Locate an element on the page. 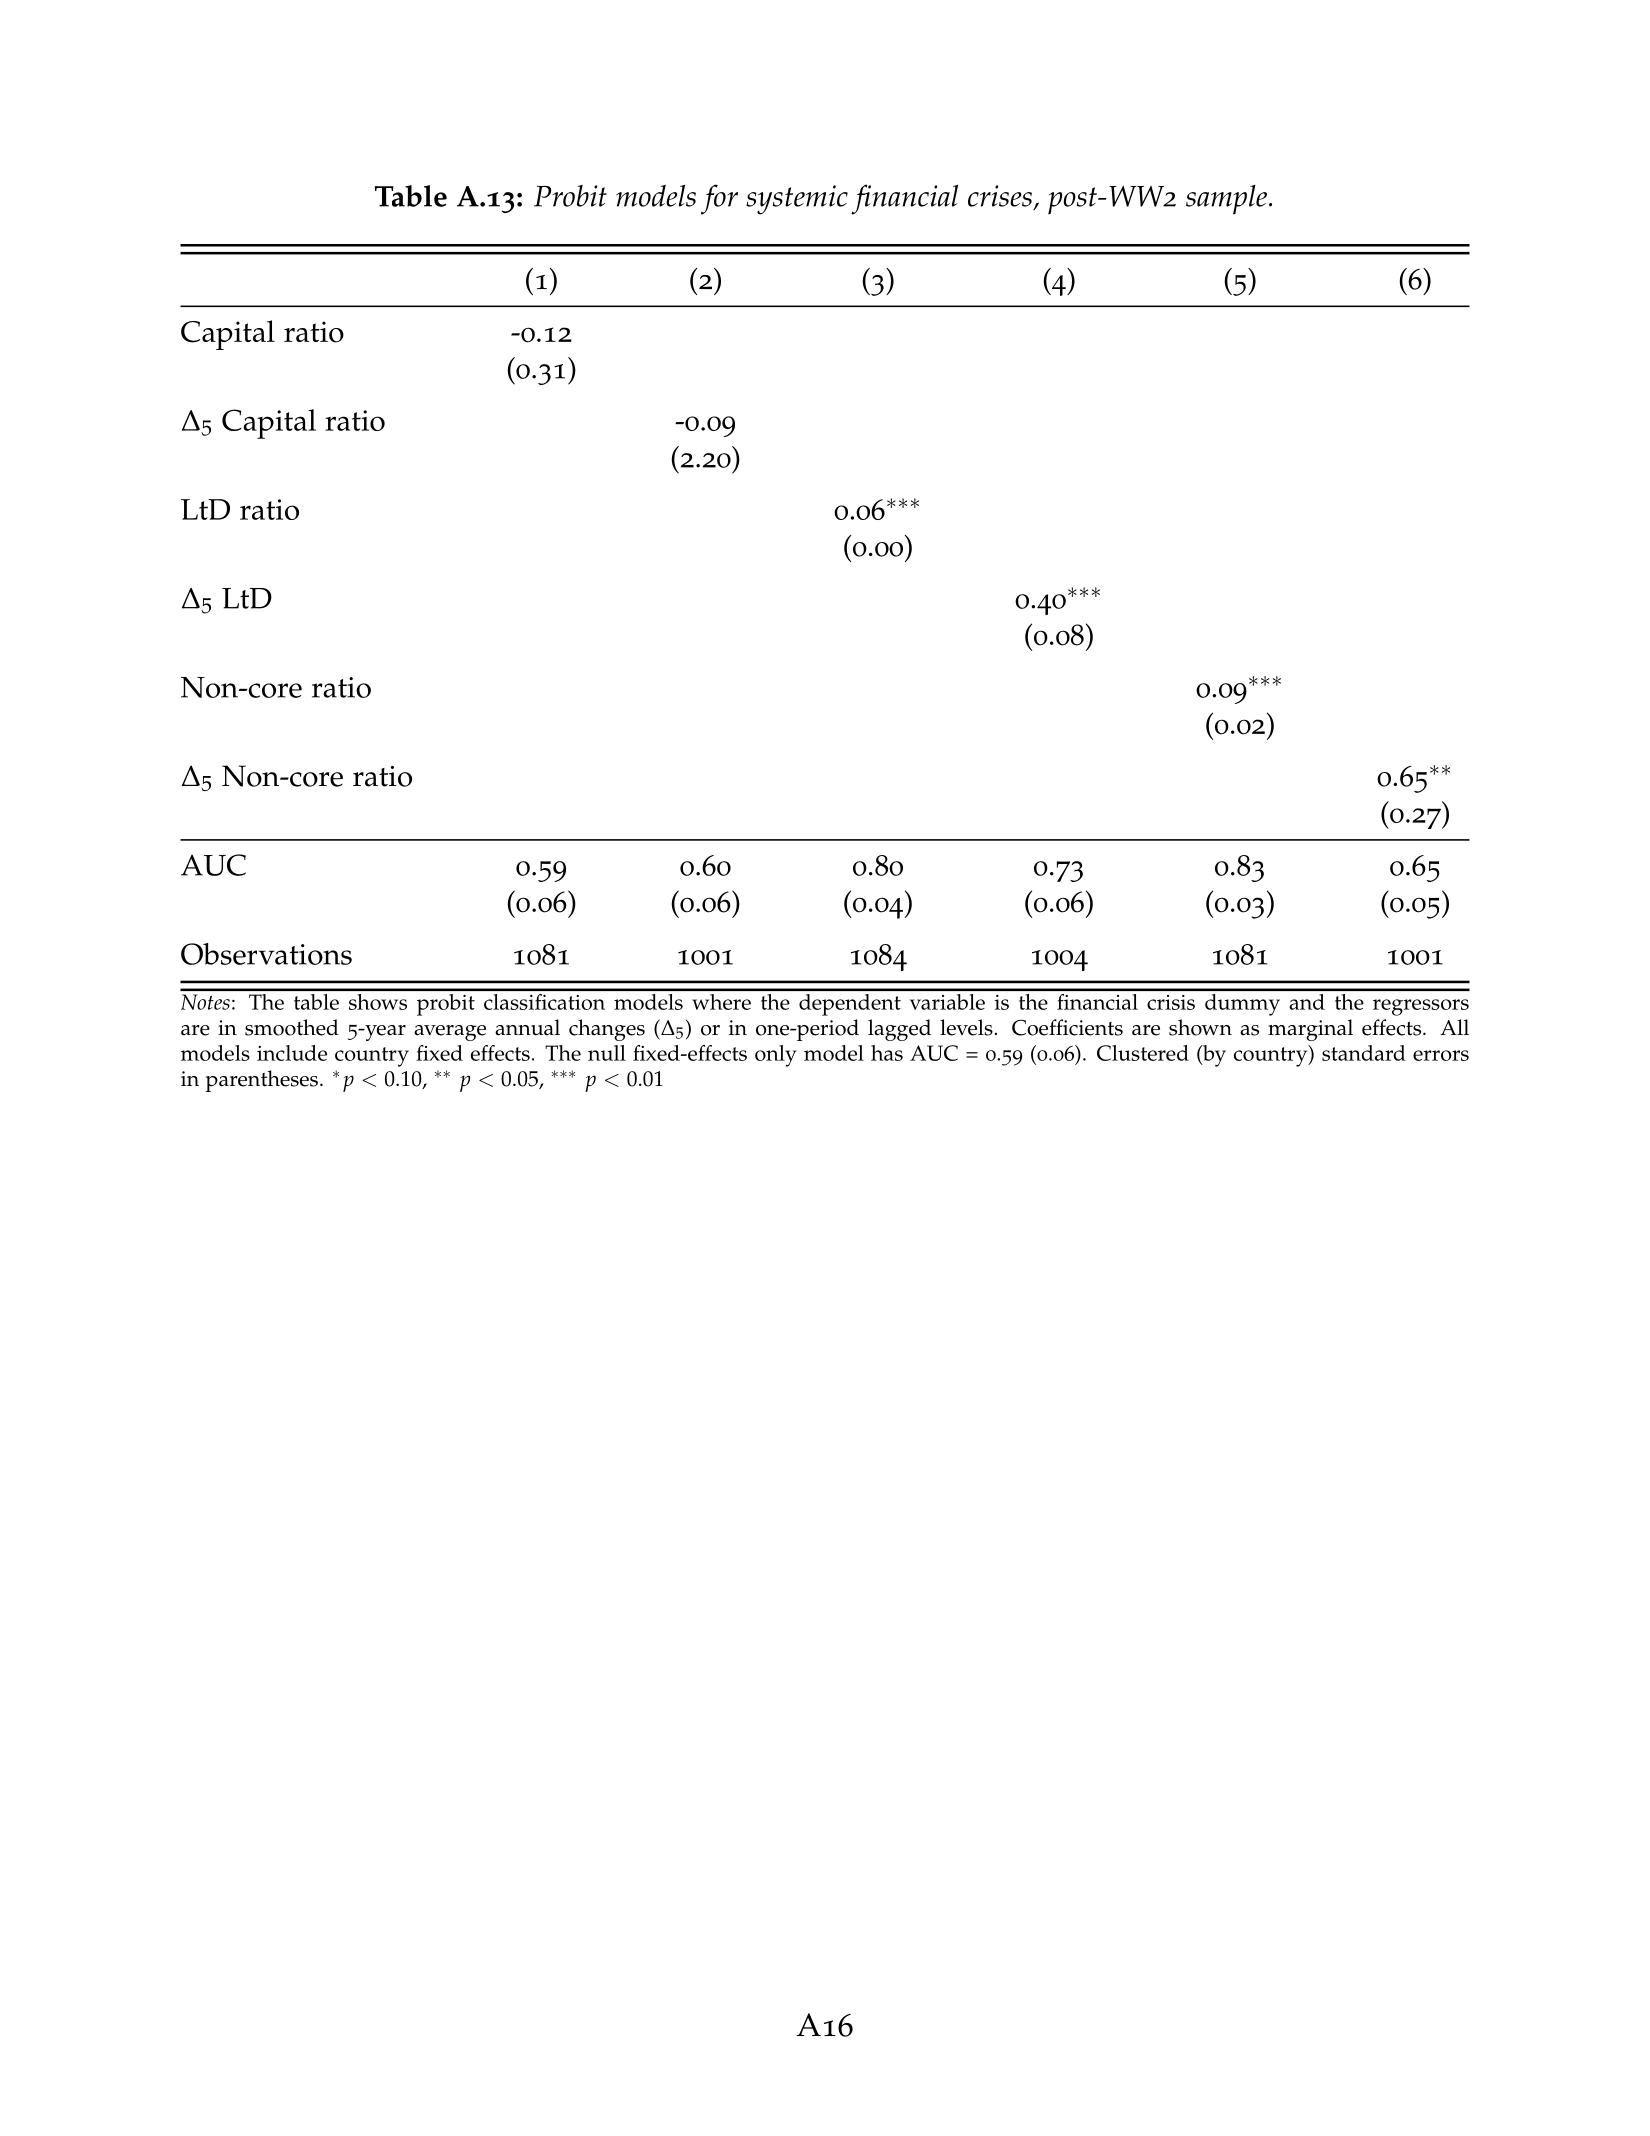 This document has height=2136, width=1650. crisis is located at coordinates (1171, 1002).
